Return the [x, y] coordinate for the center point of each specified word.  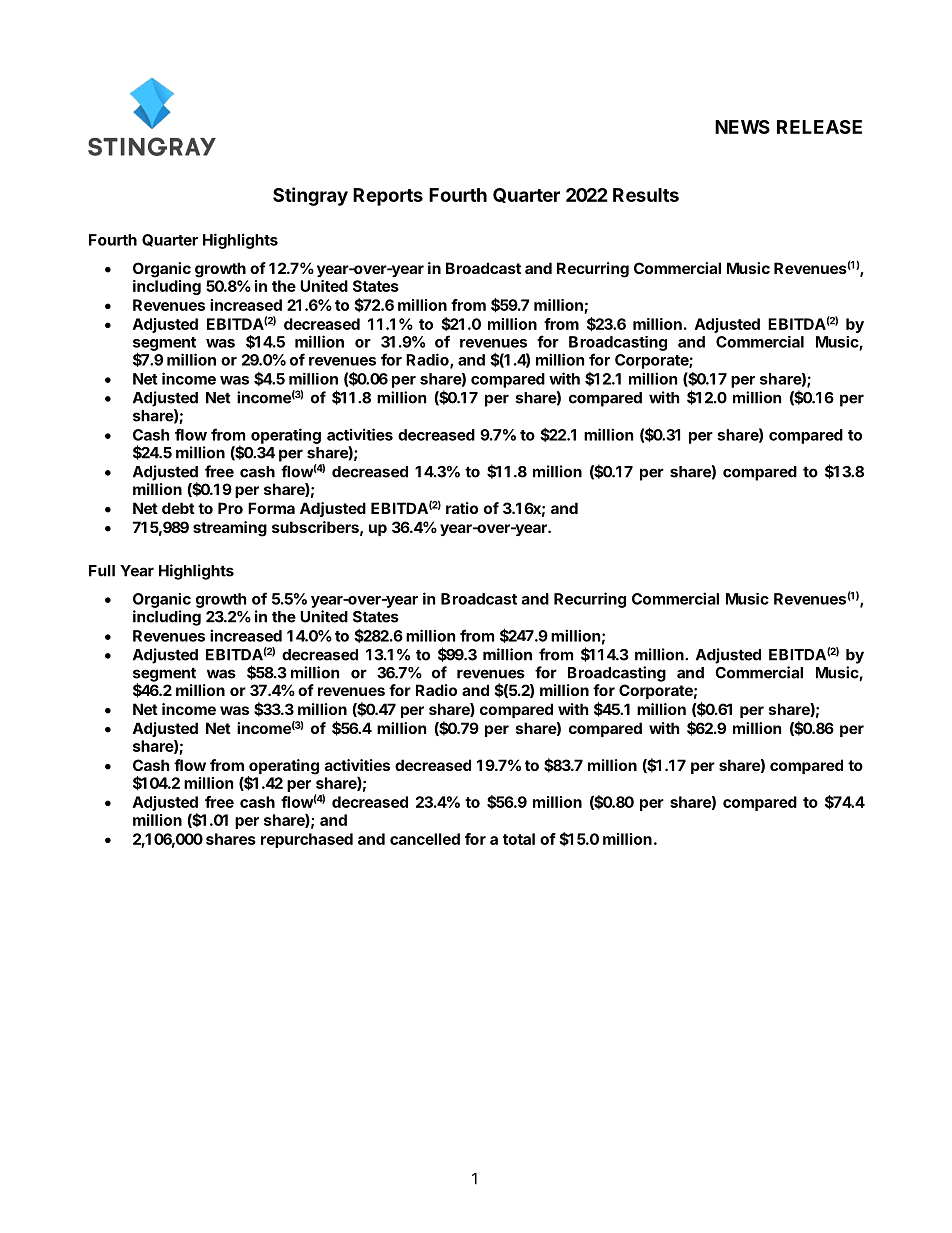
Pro [230, 508]
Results [646, 195]
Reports [388, 197]
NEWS [742, 127]
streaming [230, 529]
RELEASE [819, 127]
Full [102, 571]
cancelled [425, 839]
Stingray [310, 196]
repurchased [307, 840]
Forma [271, 508]
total [519, 839]
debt [178, 508]
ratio [462, 508]
